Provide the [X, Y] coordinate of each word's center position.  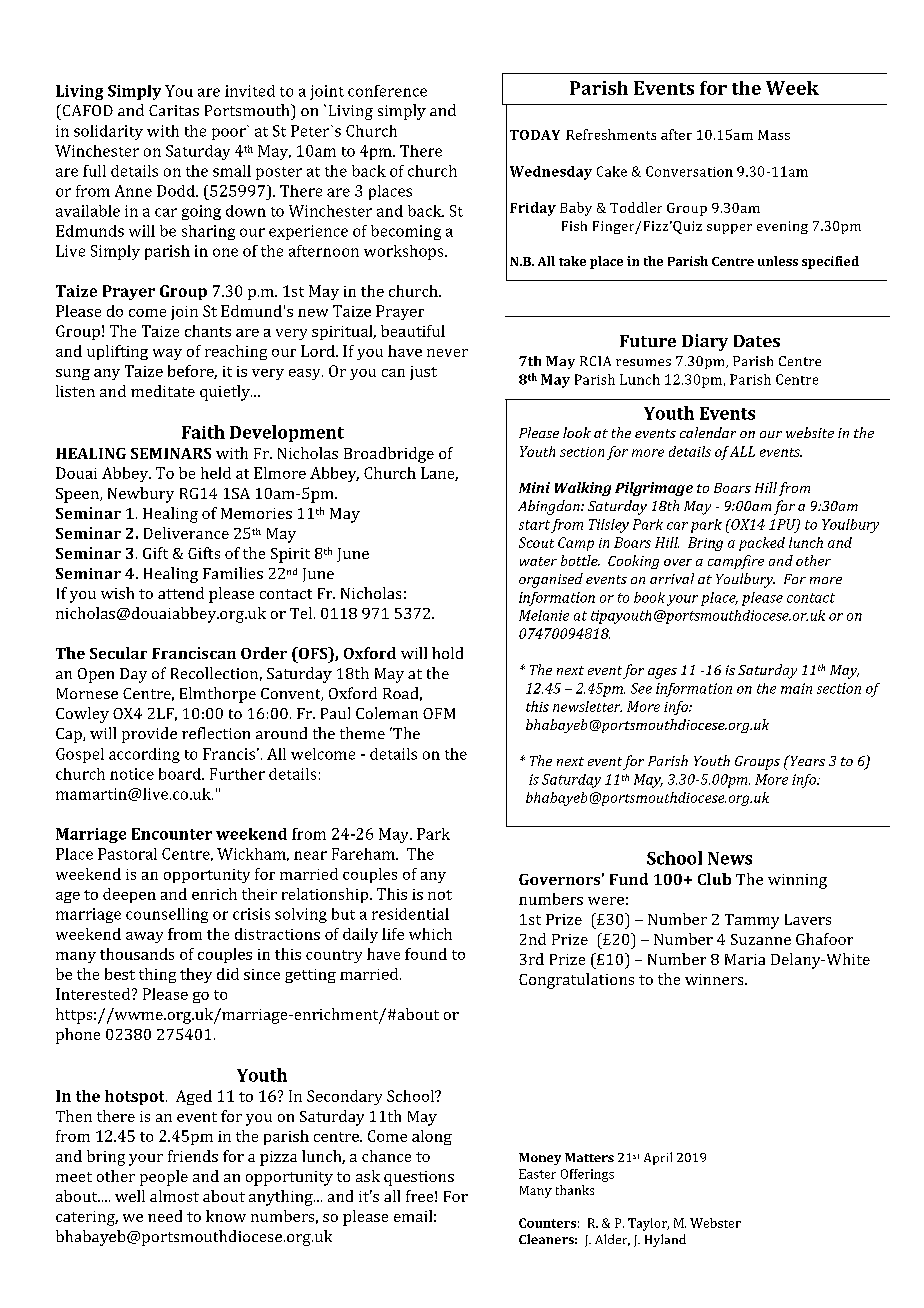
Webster [715, 1223]
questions [419, 1178]
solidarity [108, 132]
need [165, 1216]
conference [387, 91]
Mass [774, 135]
